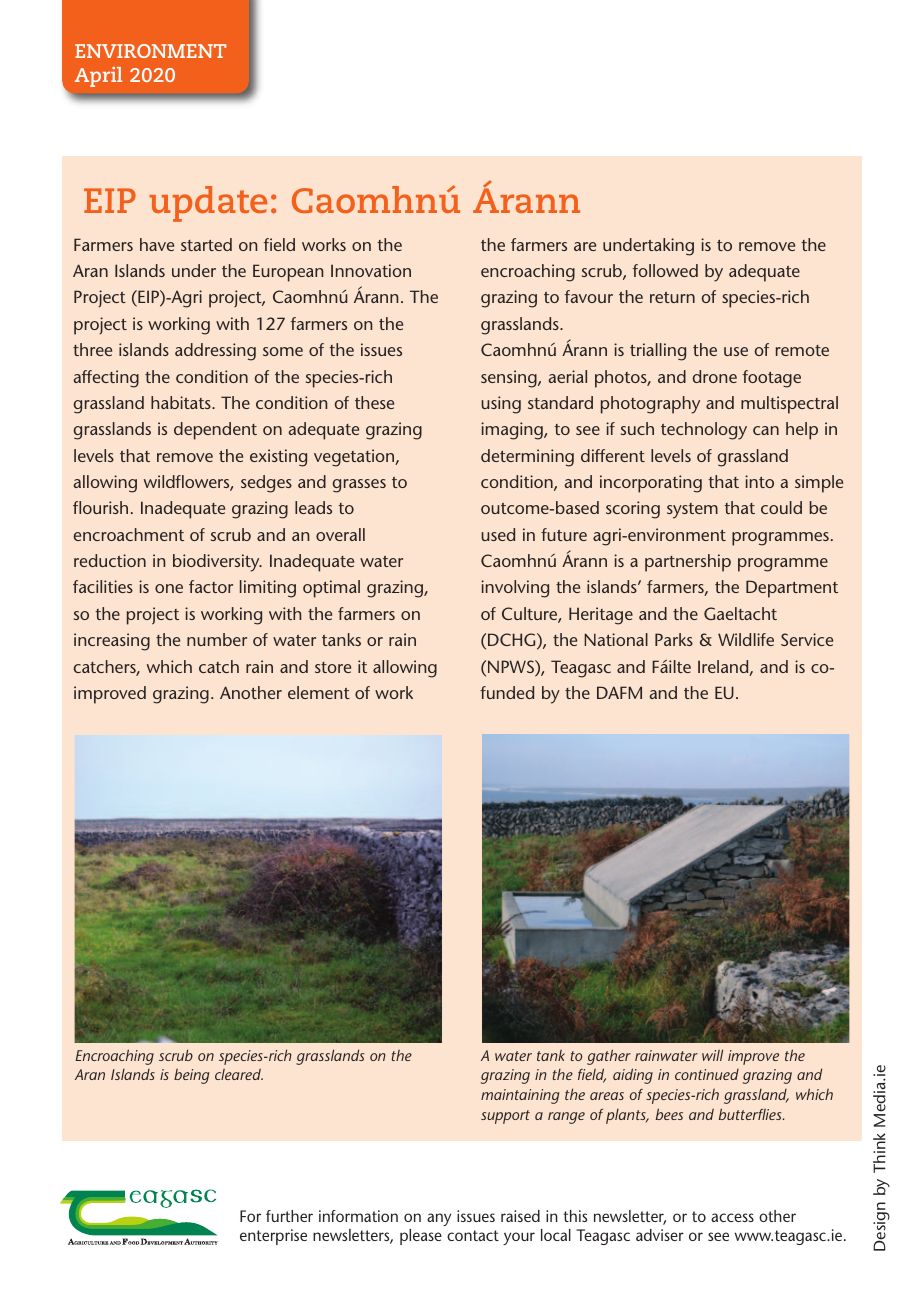 This document has width=924, height=1308. I want to click on followed, so click(665, 270).
